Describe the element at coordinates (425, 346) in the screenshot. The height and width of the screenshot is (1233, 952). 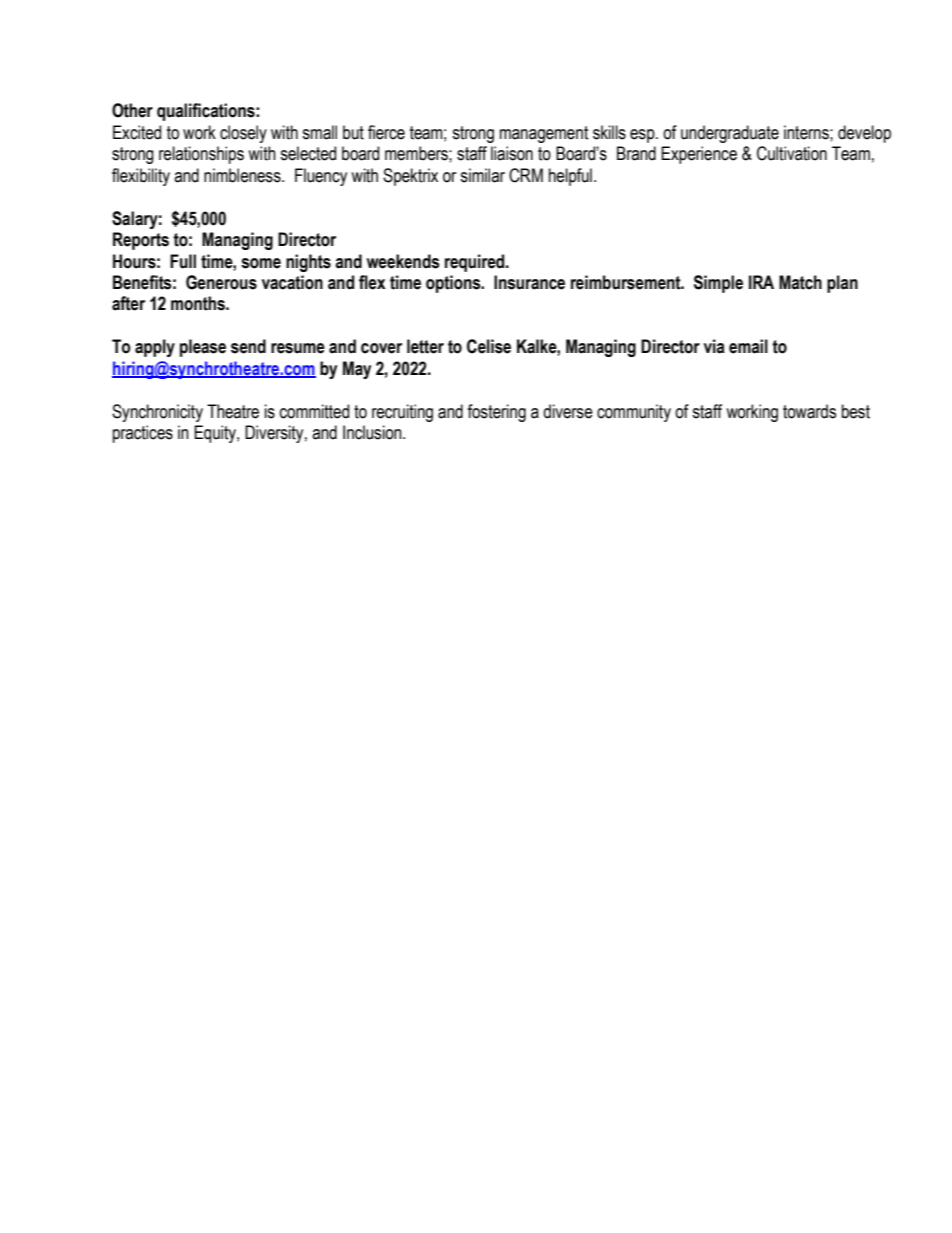
I see `letter` at that location.
